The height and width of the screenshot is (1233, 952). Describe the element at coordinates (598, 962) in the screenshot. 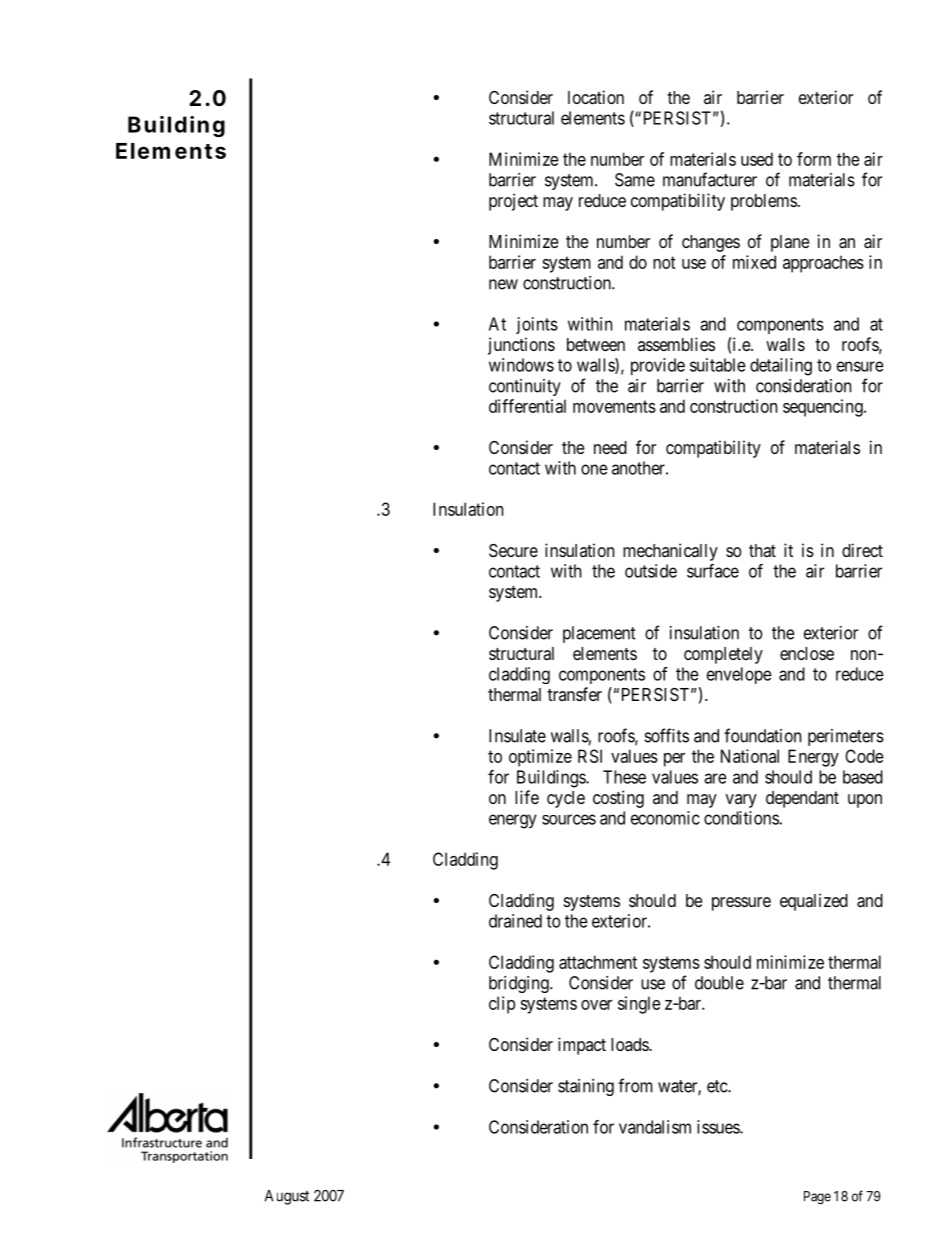

I see `attachment` at that location.
